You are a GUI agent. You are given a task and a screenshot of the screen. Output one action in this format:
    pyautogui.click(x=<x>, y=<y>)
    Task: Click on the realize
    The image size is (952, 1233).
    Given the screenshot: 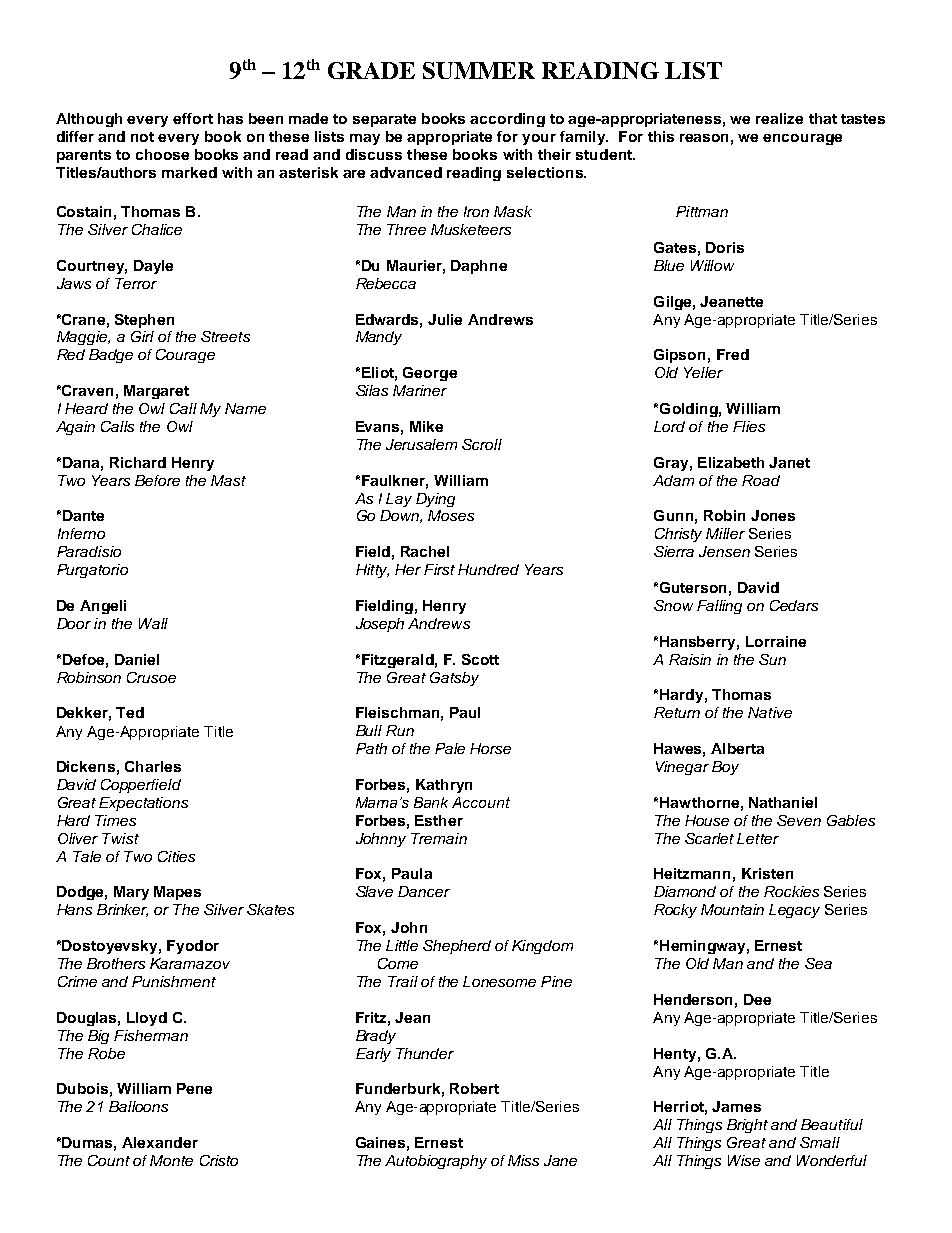 What is the action you would take?
    pyautogui.click(x=779, y=118)
